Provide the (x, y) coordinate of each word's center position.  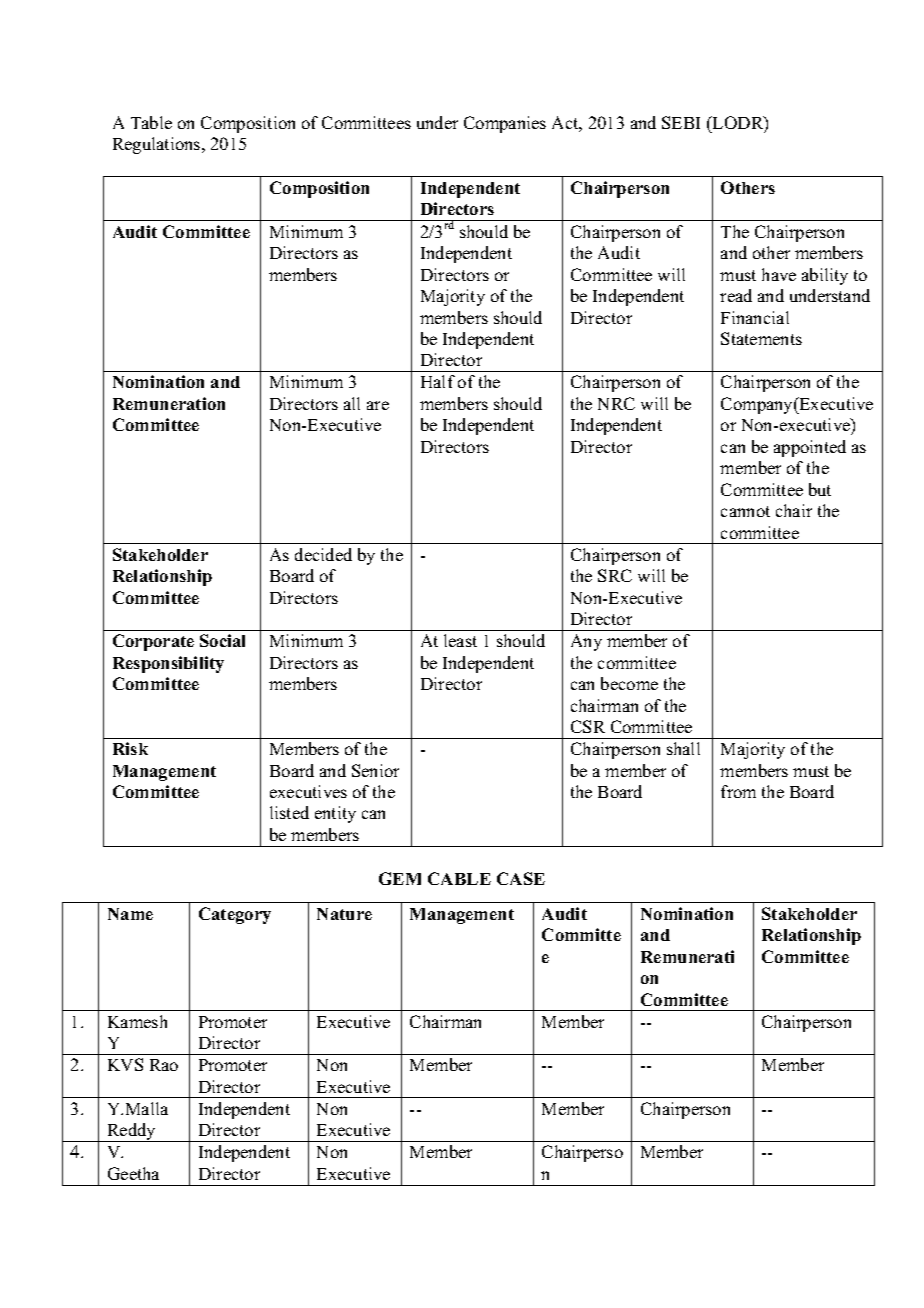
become (629, 683)
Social (222, 640)
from (738, 791)
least (460, 640)
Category (235, 915)
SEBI (681, 122)
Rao (164, 1065)
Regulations (158, 145)
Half (438, 381)
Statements (761, 338)
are (378, 405)
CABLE (459, 878)
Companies (505, 124)
